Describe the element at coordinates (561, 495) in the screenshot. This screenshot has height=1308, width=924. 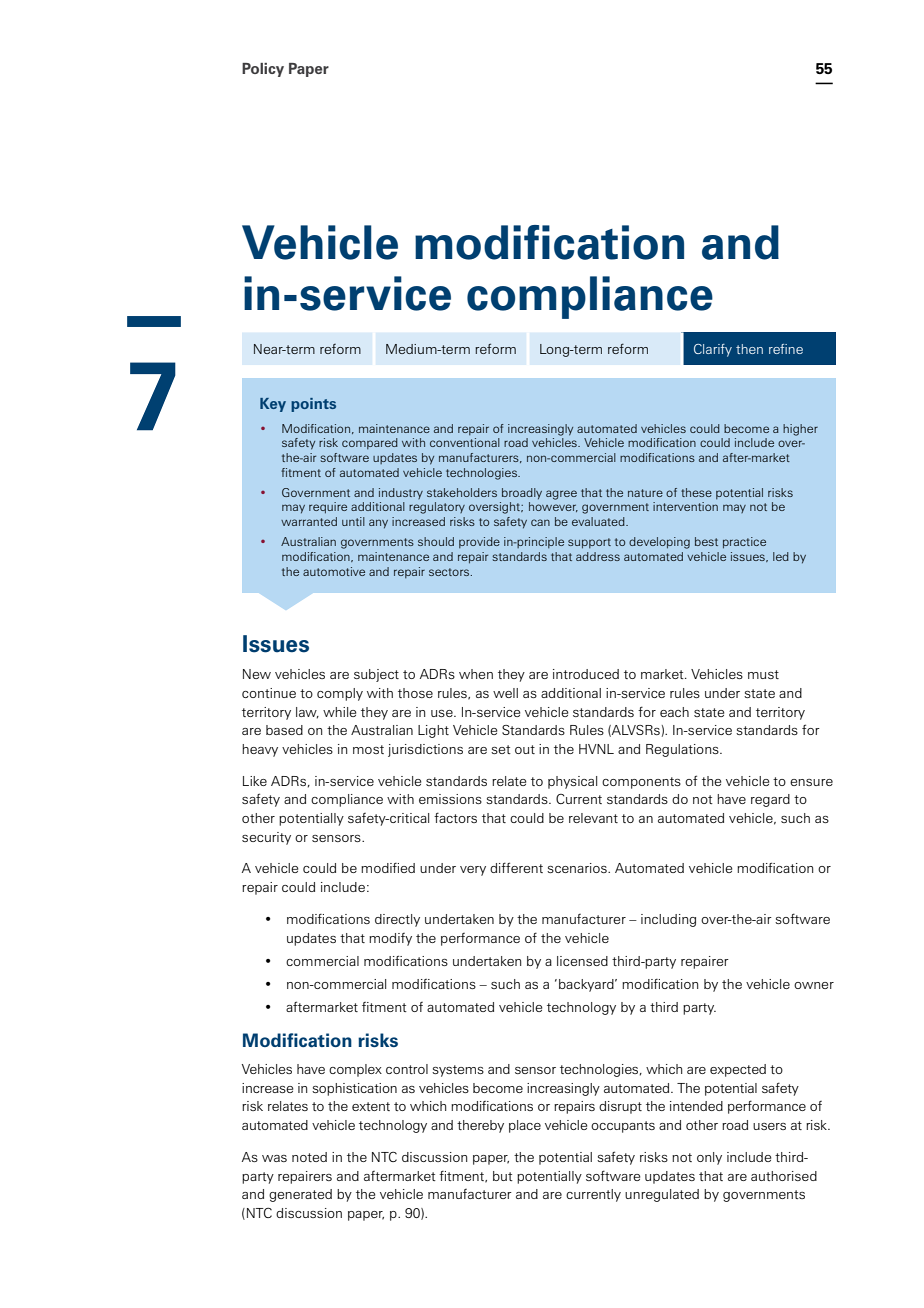
I see `agree` at that location.
